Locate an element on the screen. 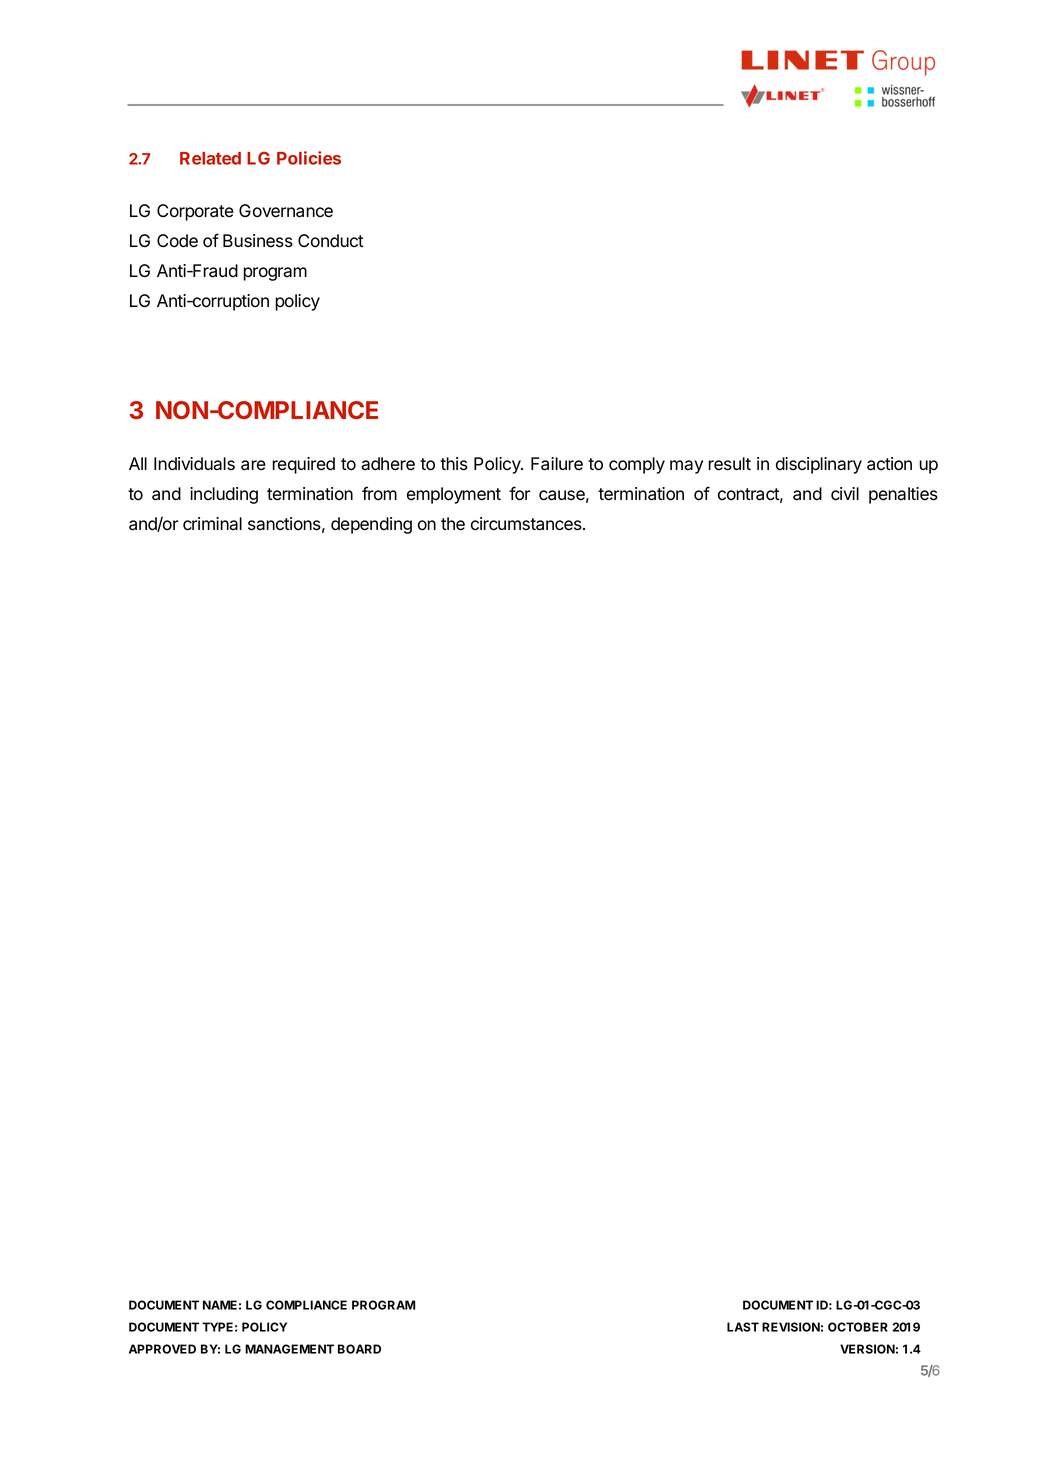 This screenshot has height=1467, width=1038. penalties is located at coordinates (903, 495).
